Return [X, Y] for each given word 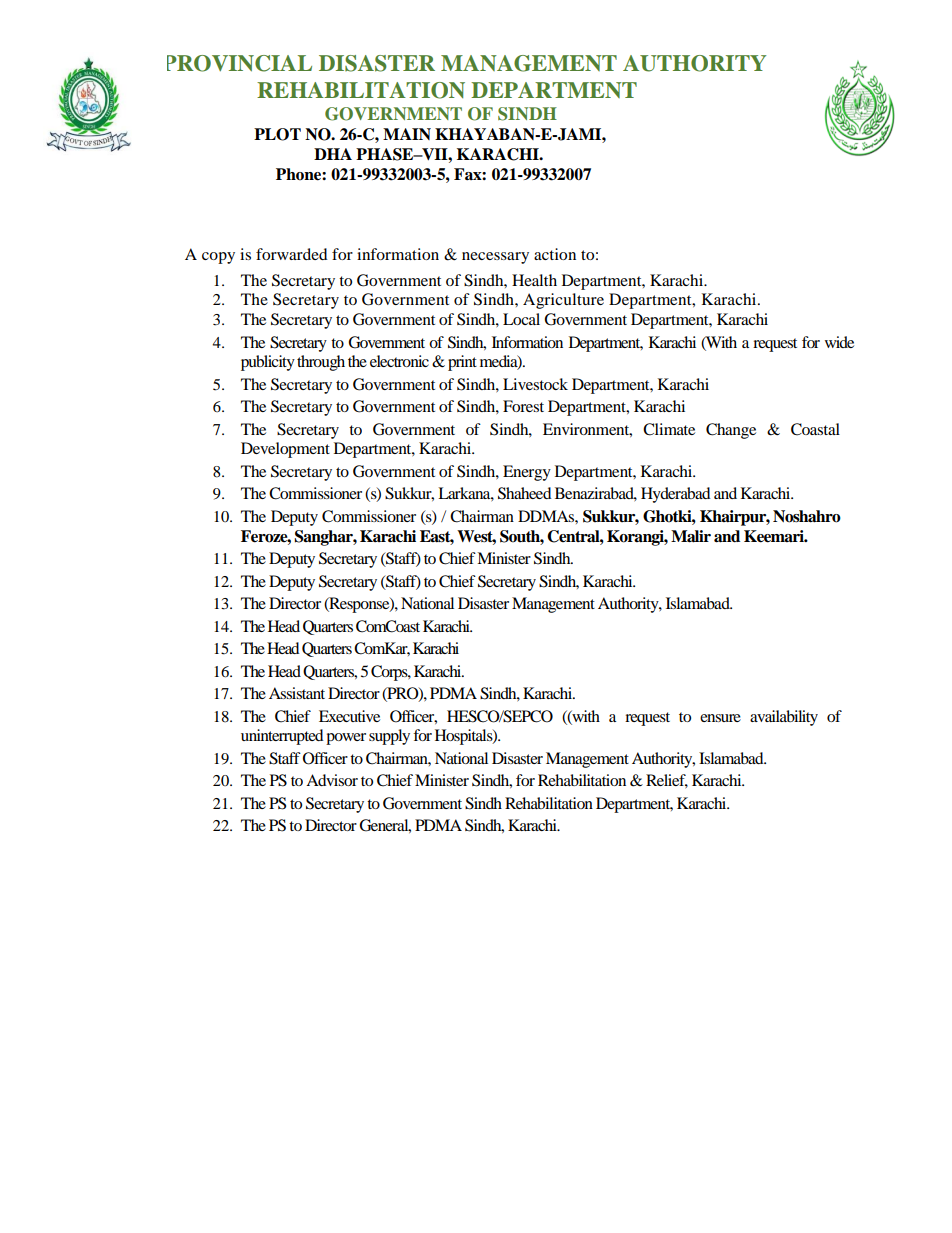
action [555, 254]
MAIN [407, 134]
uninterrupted [282, 737]
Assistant [297, 693]
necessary [495, 258]
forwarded [292, 254]
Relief [667, 781]
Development [285, 450]
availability [784, 718]
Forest [523, 406]
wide [839, 342]
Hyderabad [676, 495]
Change [731, 431]
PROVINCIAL [239, 63]
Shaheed [525, 493]
